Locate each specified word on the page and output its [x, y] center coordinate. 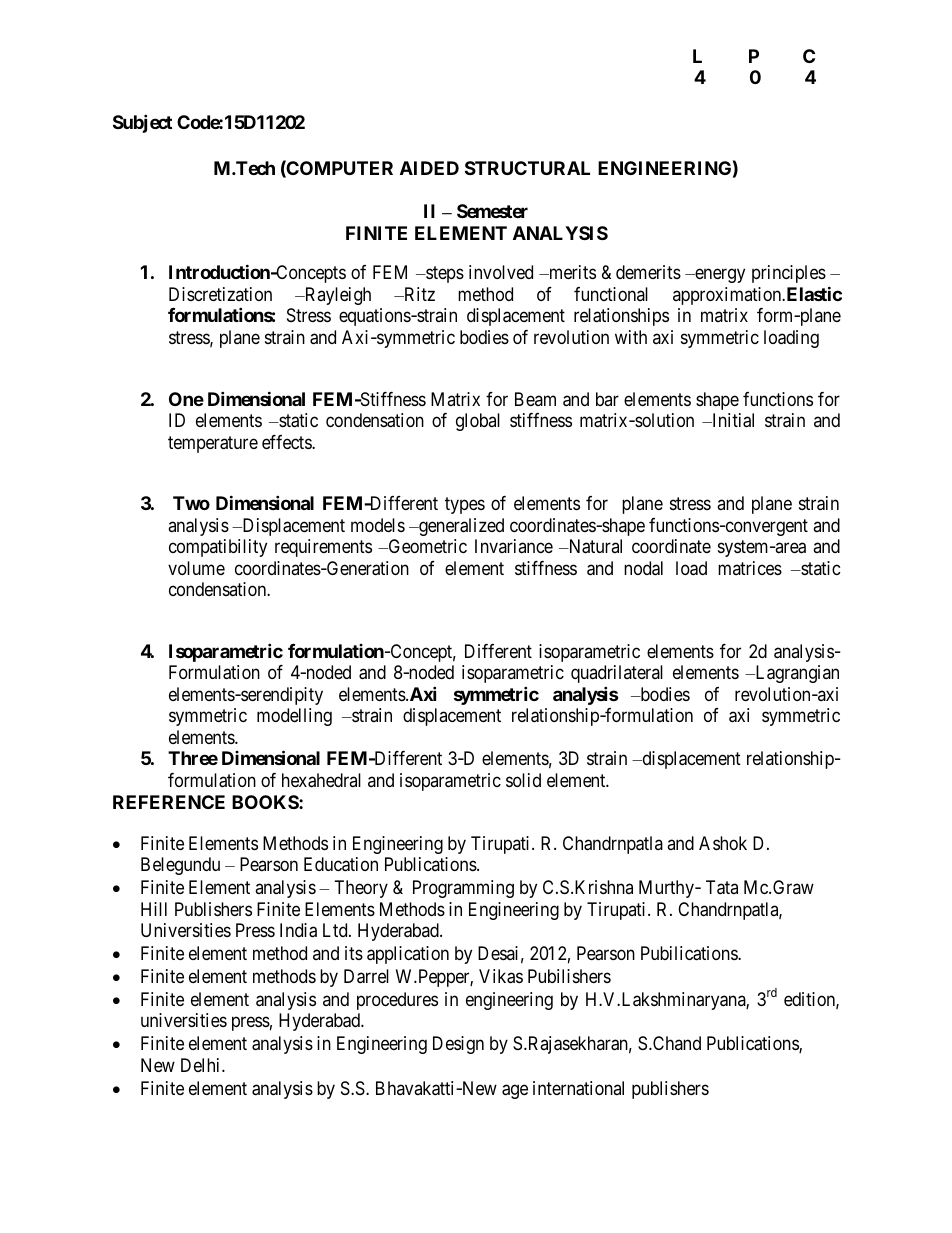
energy [719, 276]
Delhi [202, 1065]
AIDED [429, 168]
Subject [142, 123]
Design [458, 1045]
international [578, 1088]
